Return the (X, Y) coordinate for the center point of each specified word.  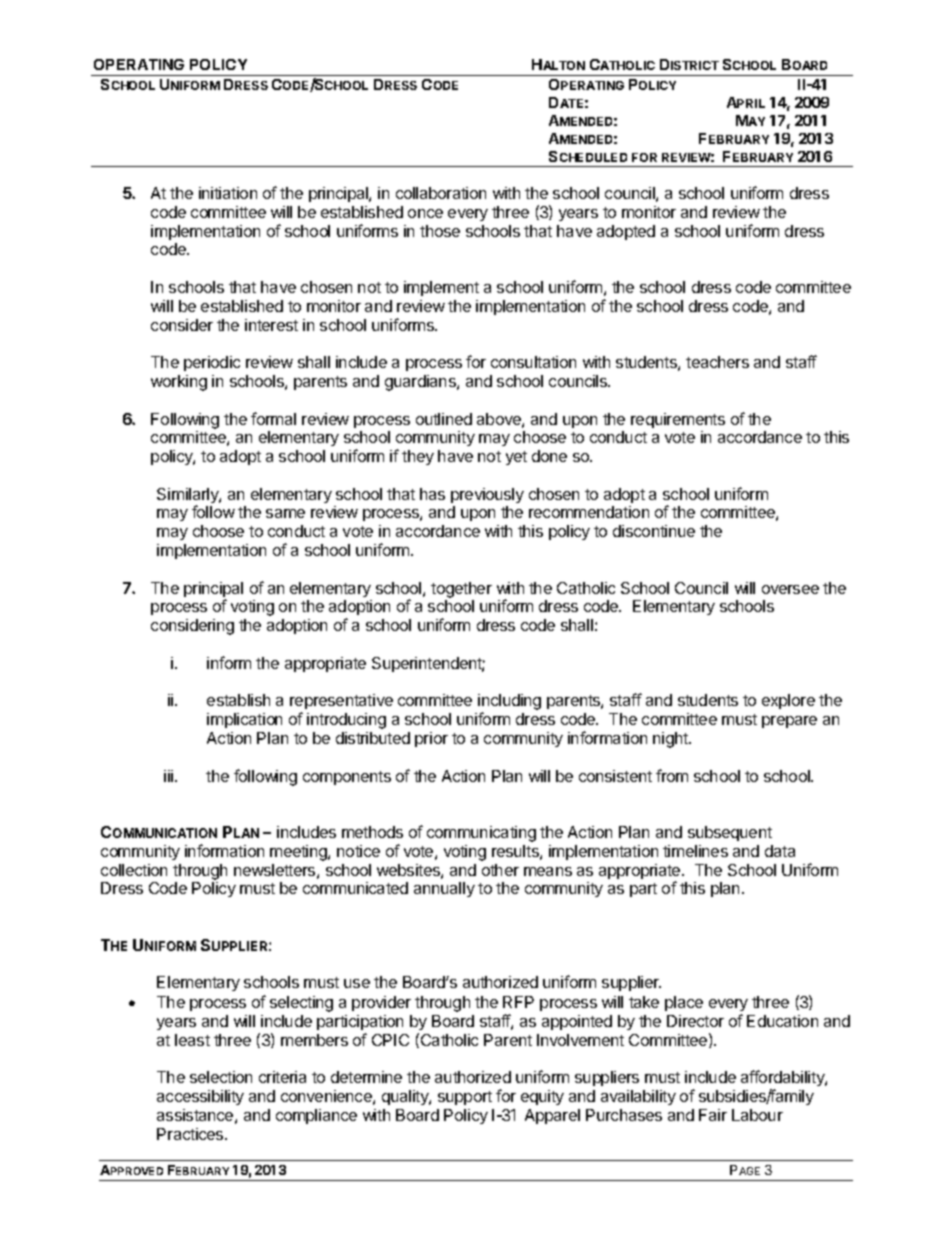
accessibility (200, 1097)
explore (788, 701)
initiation (228, 193)
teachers (717, 362)
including (509, 703)
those (440, 231)
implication (244, 720)
